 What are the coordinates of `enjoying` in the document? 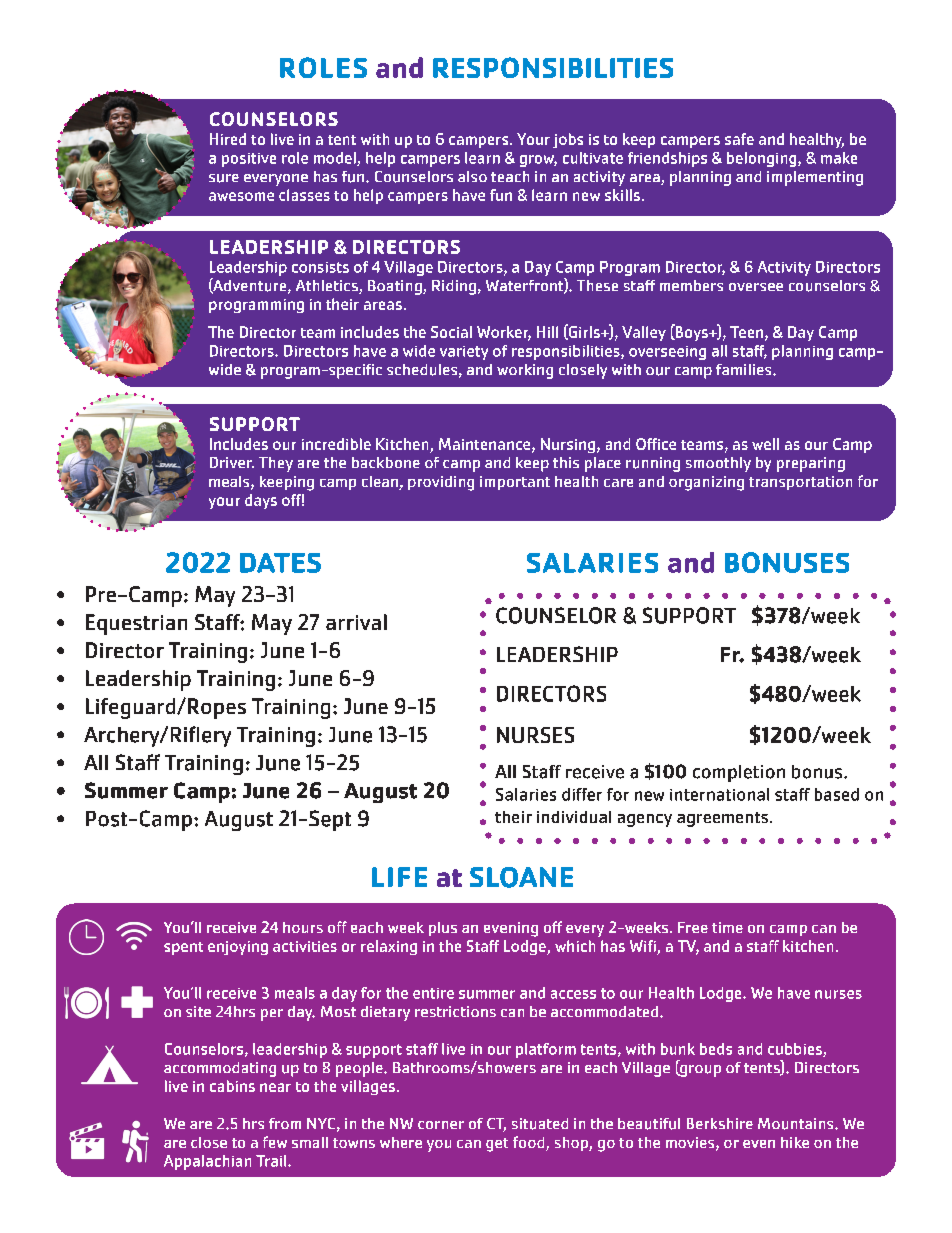 It's located at (238, 948).
